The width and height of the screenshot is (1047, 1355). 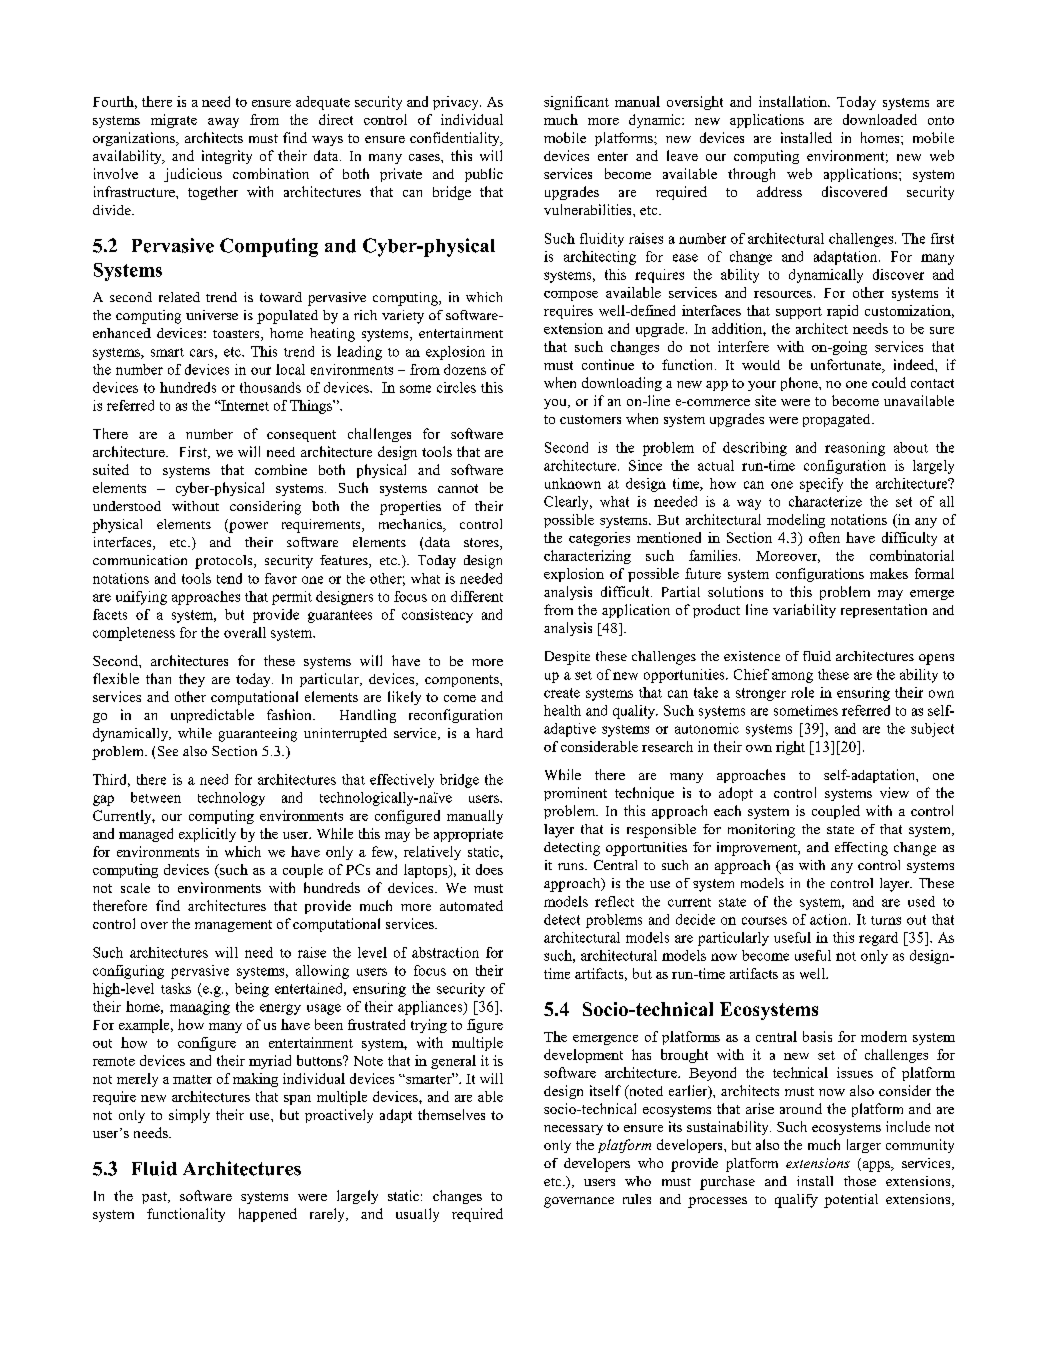 I want to click on they, so click(x=192, y=680).
